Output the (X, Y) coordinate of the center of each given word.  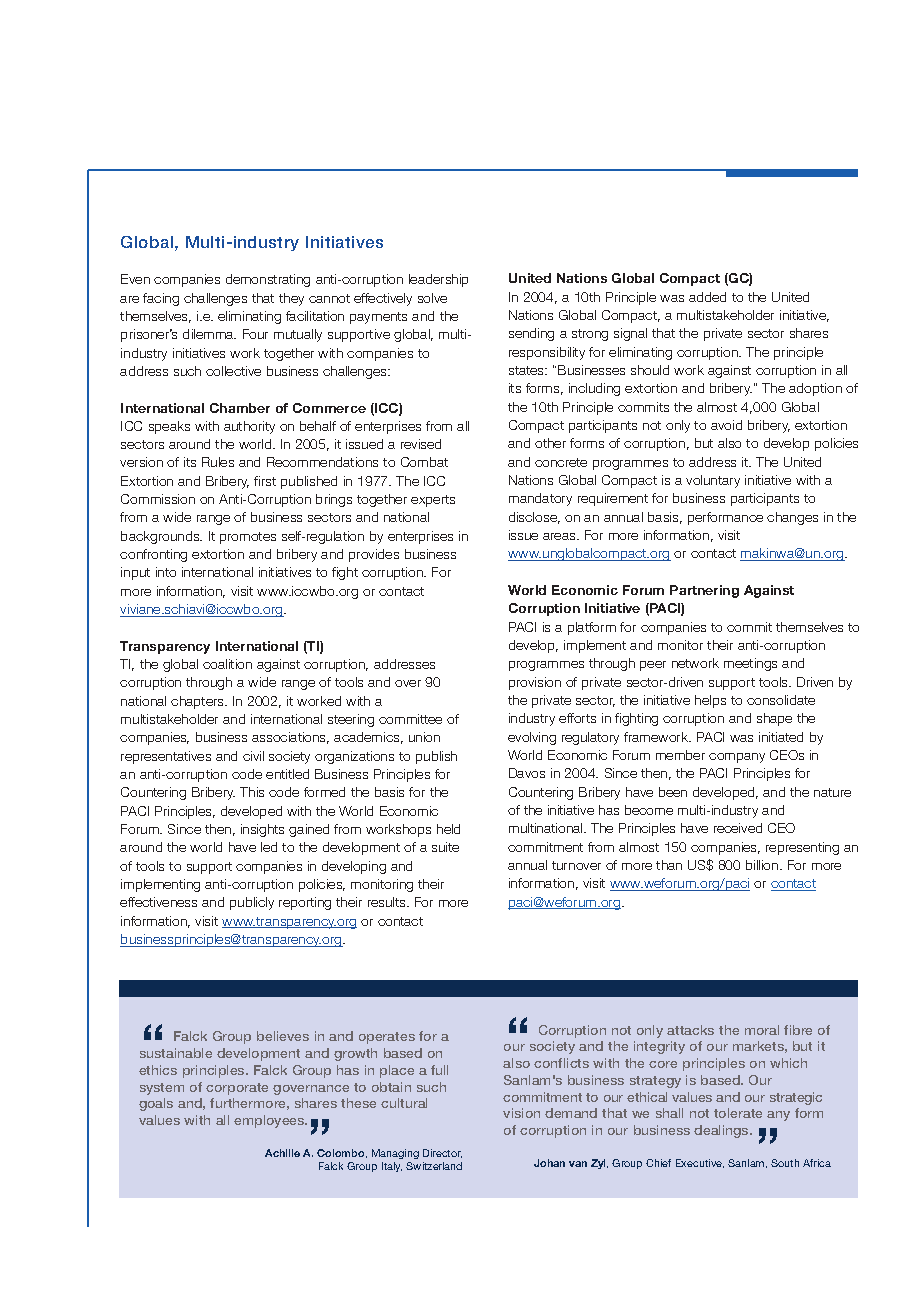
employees (270, 1121)
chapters (198, 702)
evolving (532, 738)
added (707, 297)
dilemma (209, 334)
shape (774, 719)
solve (432, 298)
